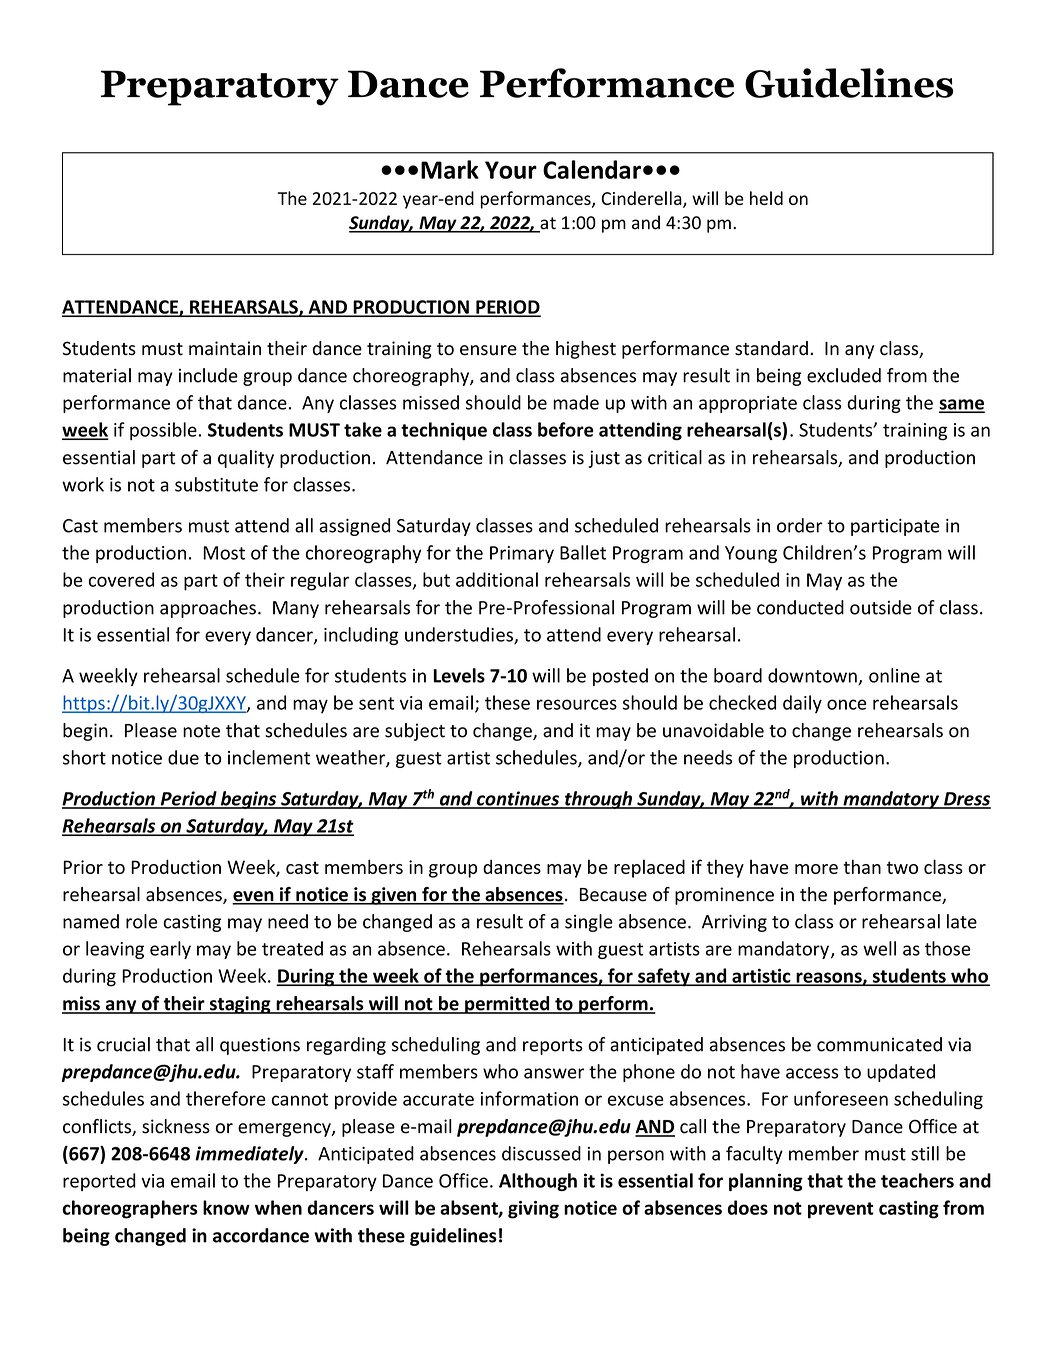  Describe the element at coordinates (577, 704) in the screenshot. I see `resources` at that location.
